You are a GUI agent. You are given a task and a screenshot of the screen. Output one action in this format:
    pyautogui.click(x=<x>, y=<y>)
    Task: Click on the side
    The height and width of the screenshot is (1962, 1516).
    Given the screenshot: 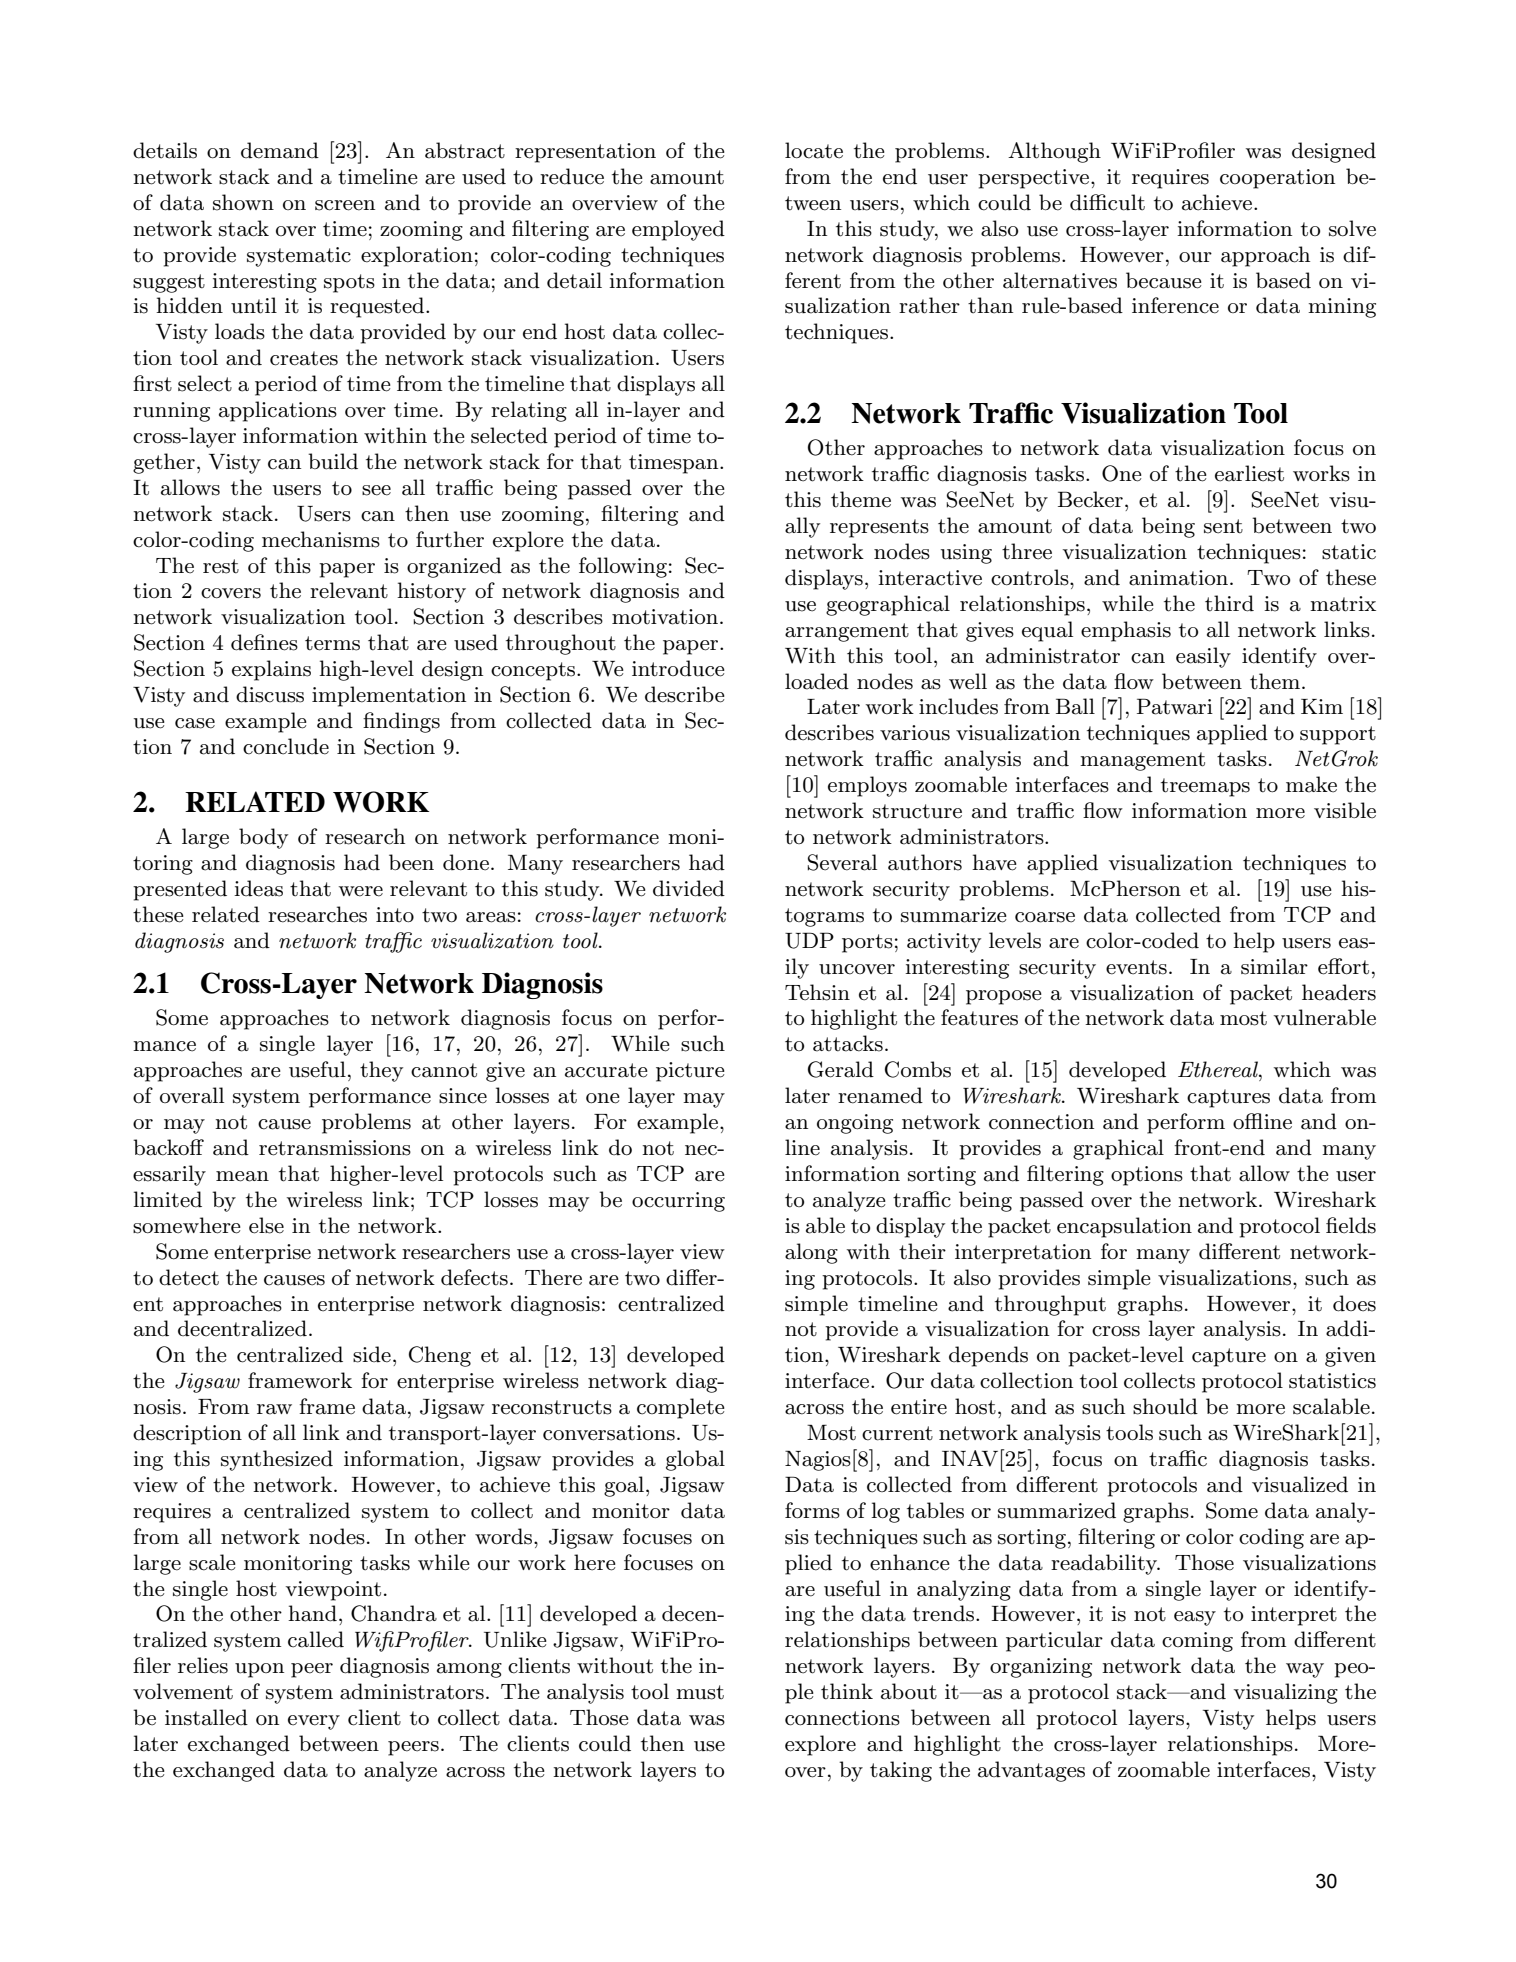 What is the action you would take?
    pyautogui.click(x=372, y=1354)
